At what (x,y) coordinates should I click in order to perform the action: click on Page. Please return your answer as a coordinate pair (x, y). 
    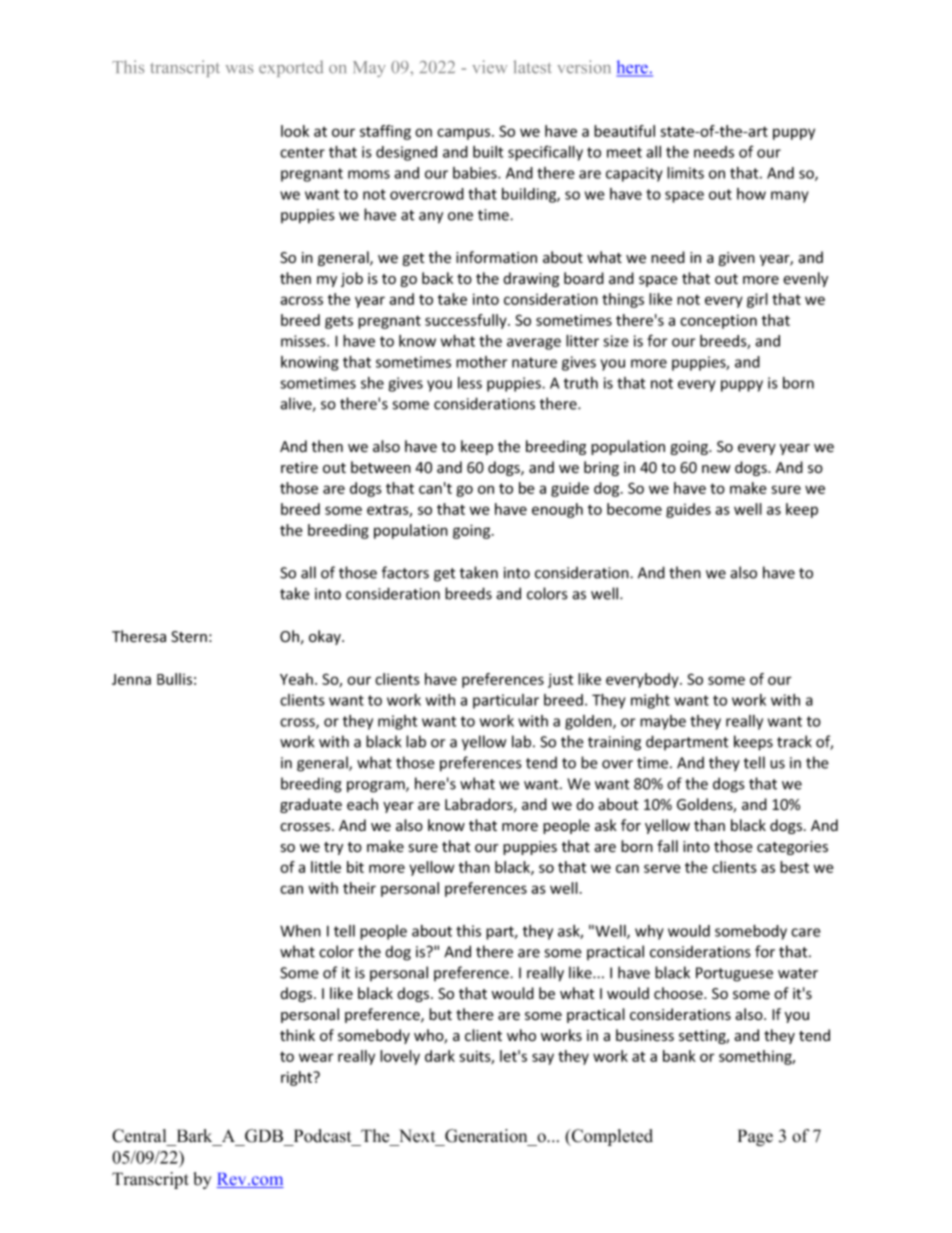
    Looking at the image, I should click on (755, 1137).
